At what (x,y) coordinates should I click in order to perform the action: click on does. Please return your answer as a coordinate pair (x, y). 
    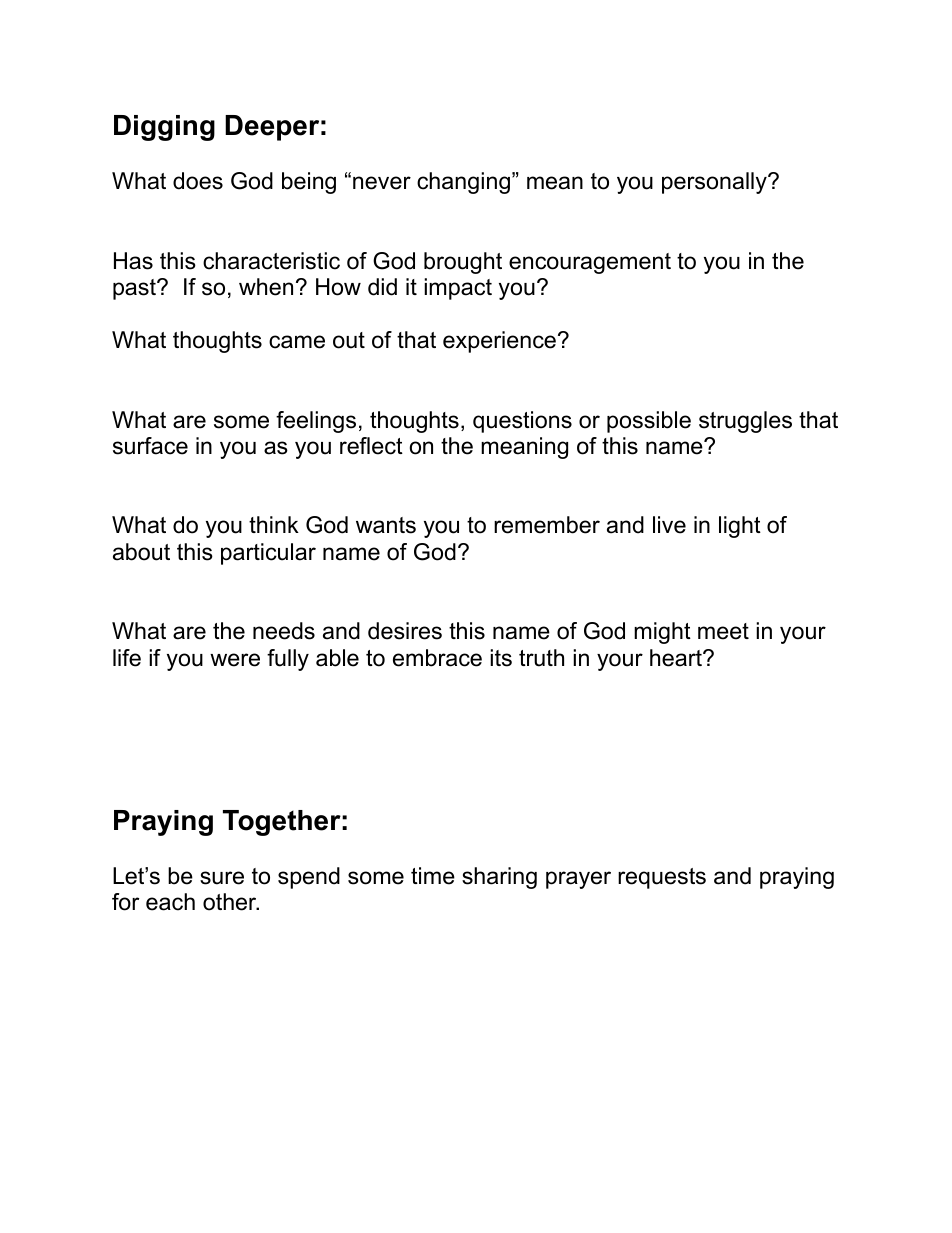
    Looking at the image, I should click on (198, 181).
